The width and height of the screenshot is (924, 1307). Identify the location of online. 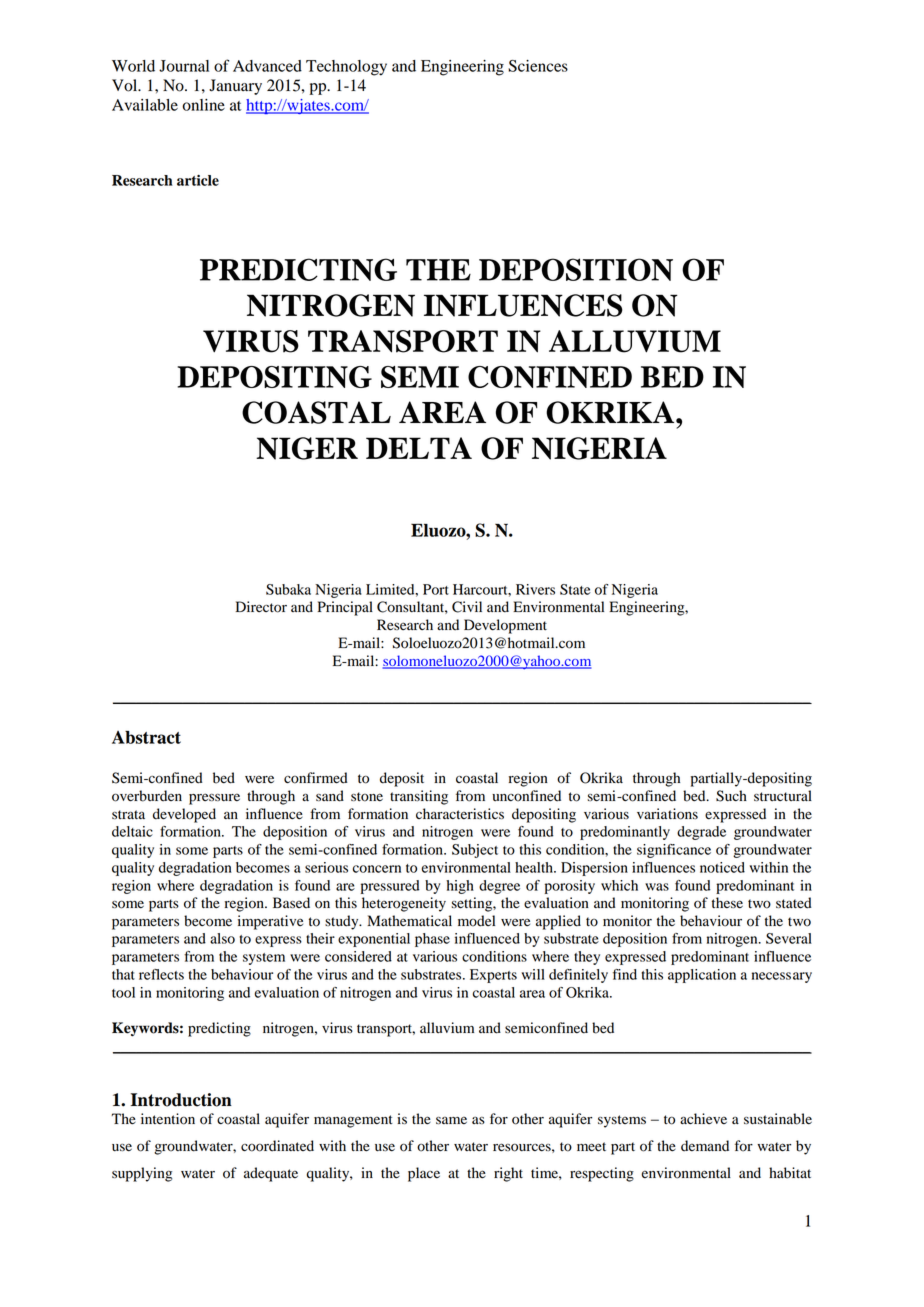
(203, 105).
